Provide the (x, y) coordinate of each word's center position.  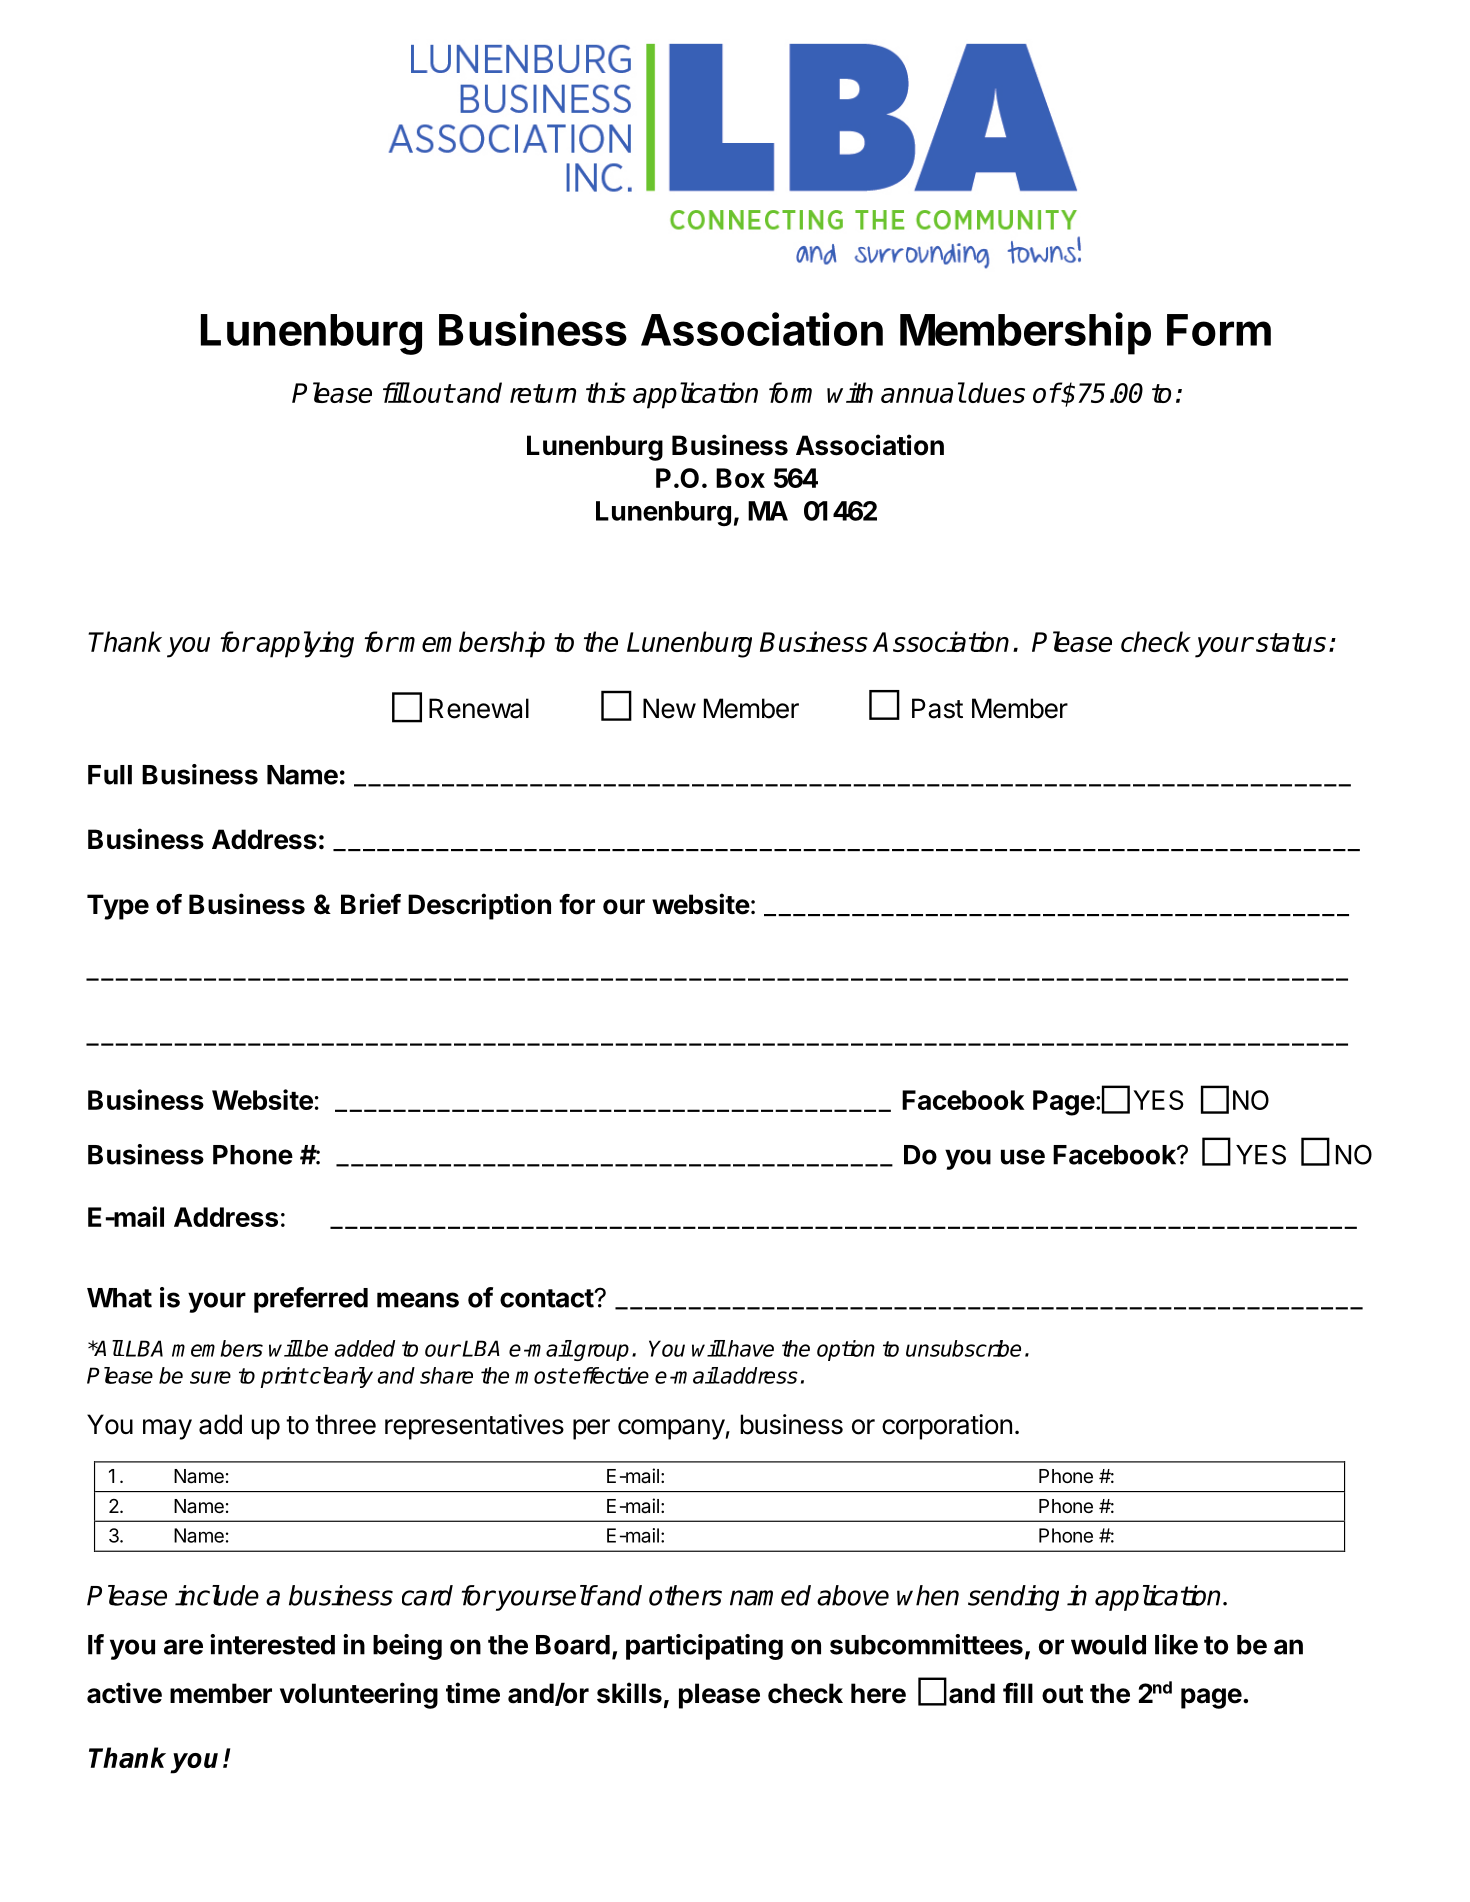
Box (740, 478)
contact (547, 1298)
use (1023, 1157)
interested (272, 1644)
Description (479, 906)
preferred (311, 1300)
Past (937, 708)
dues (996, 392)
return (543, 393)
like (1176, 1644)
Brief (371, 904)
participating (704, 1647)
